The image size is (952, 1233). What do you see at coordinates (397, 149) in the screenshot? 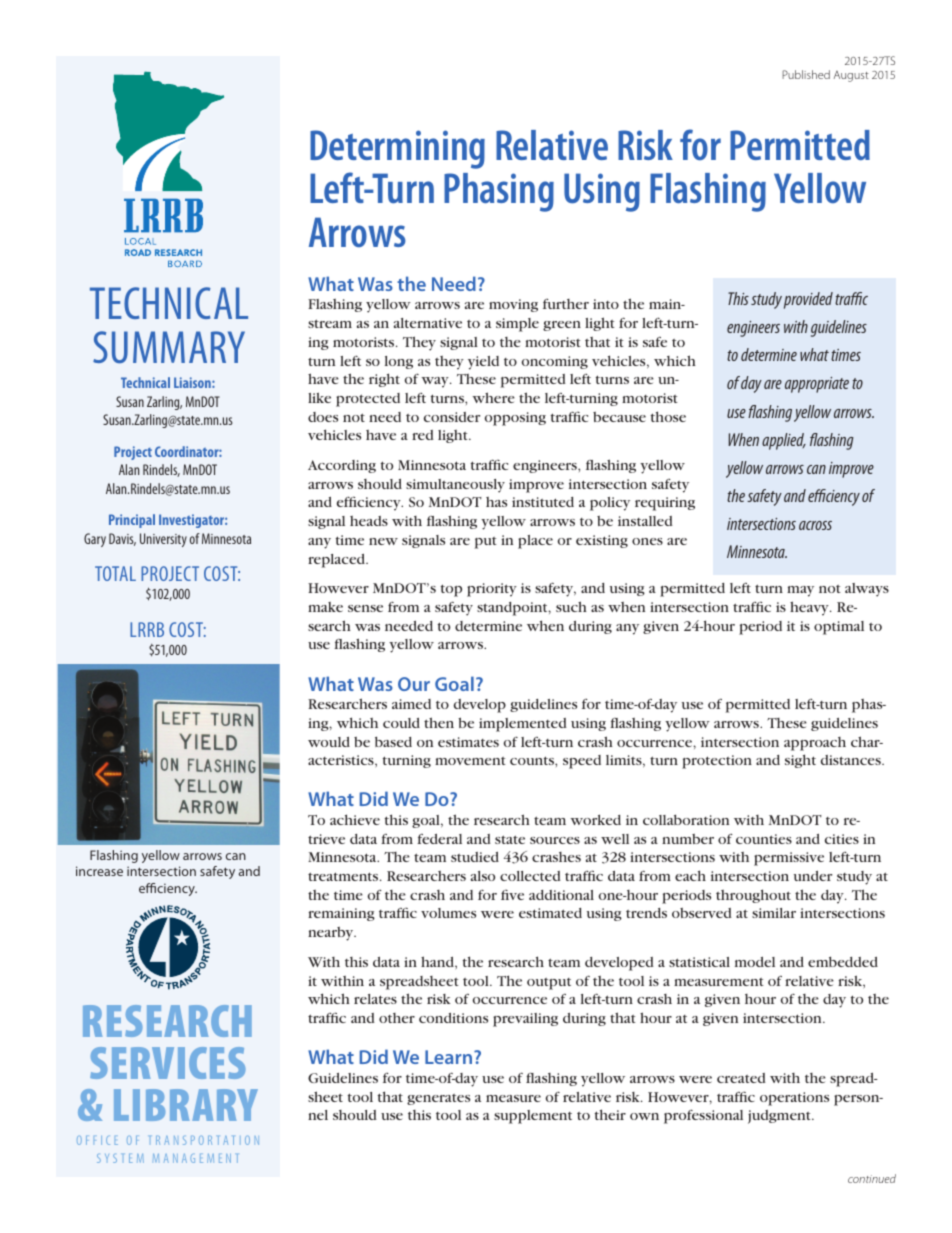
I see `Determining` at bounding box center [397, 149].
